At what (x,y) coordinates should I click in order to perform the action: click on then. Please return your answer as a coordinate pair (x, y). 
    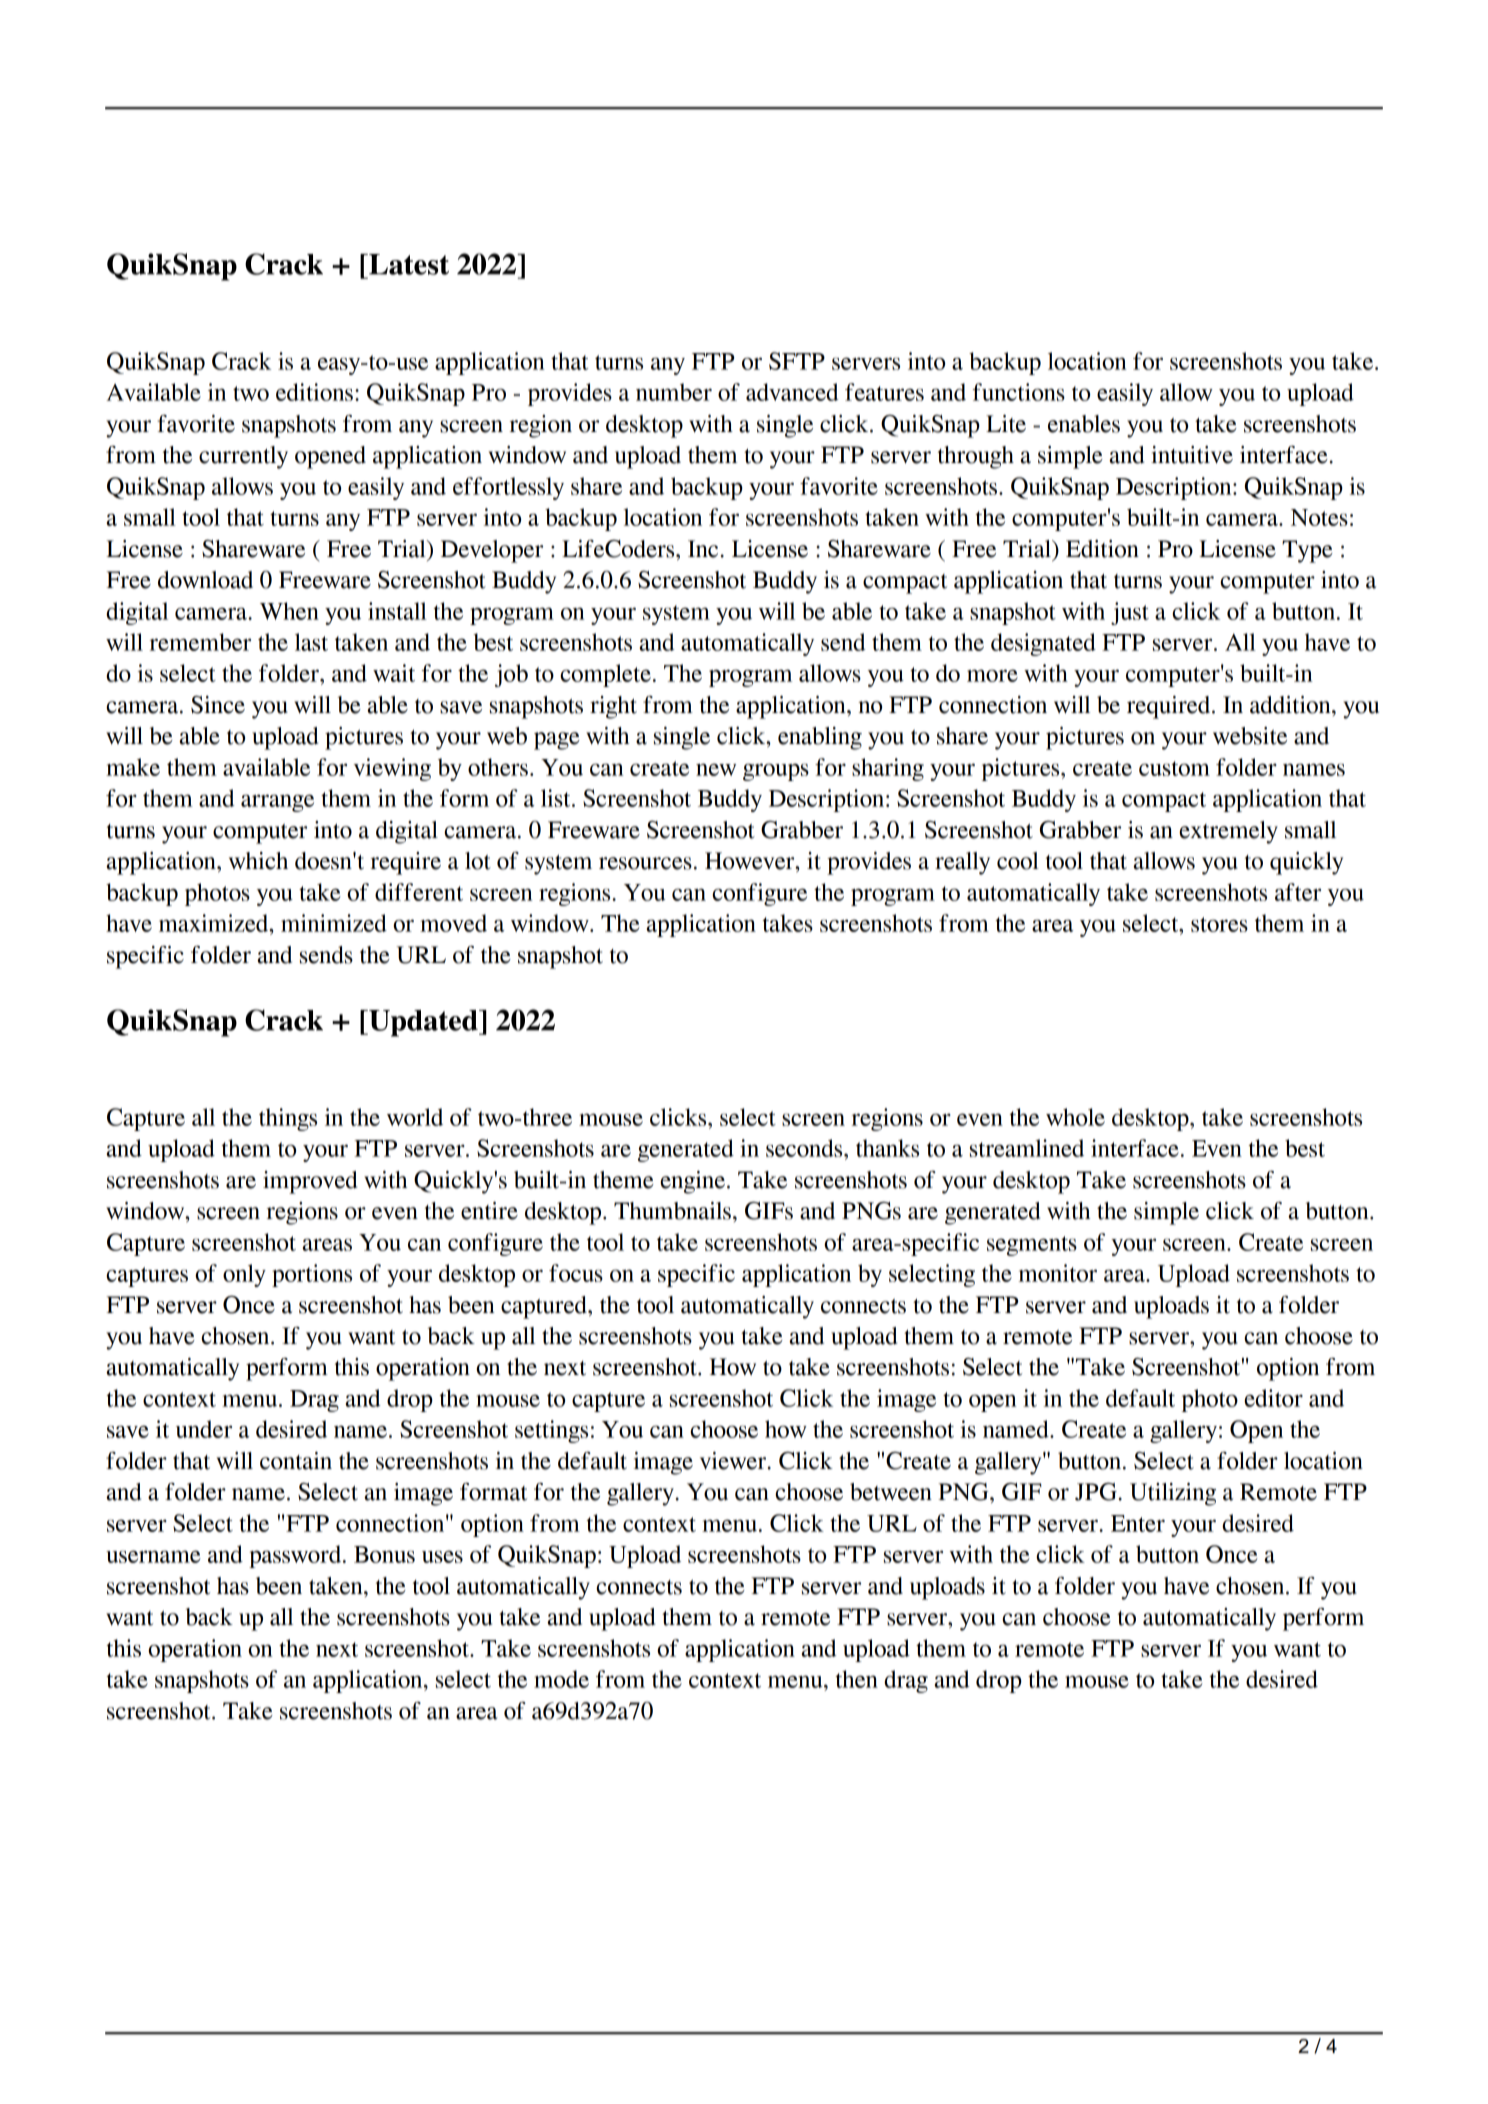
    Looking at the image, I should click on (856, 1679).
